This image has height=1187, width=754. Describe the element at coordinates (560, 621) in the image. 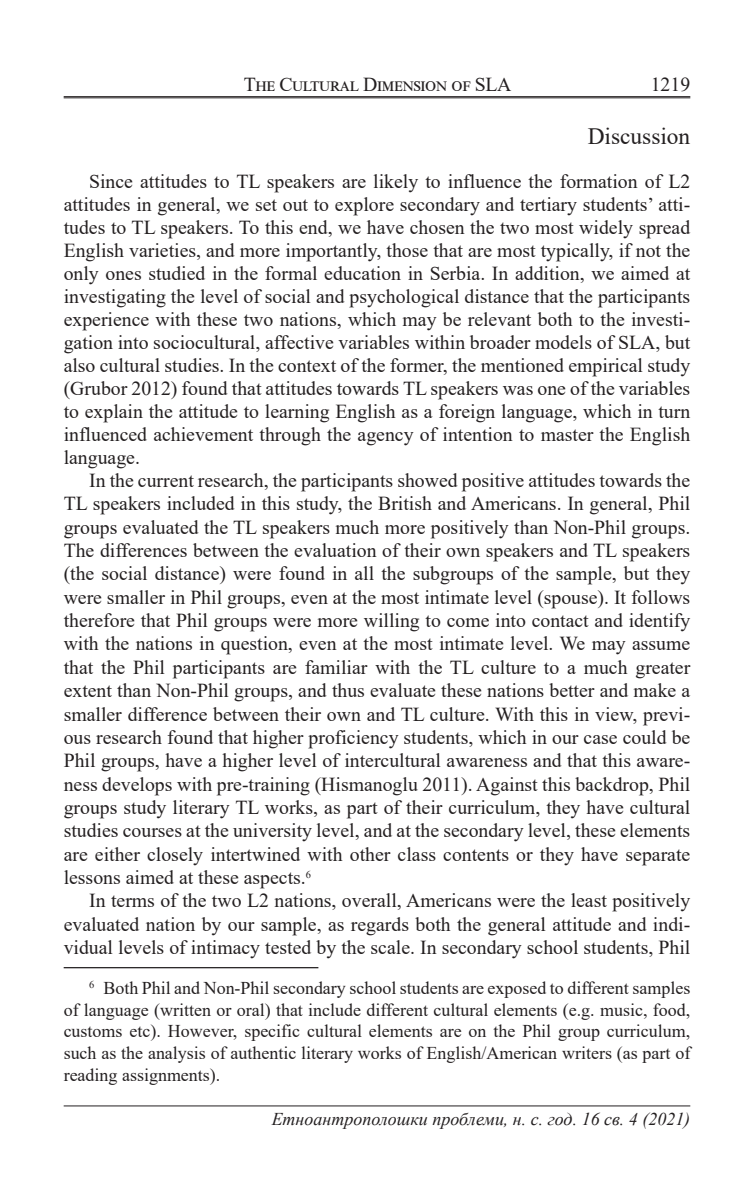

I see `contact` at that location.
